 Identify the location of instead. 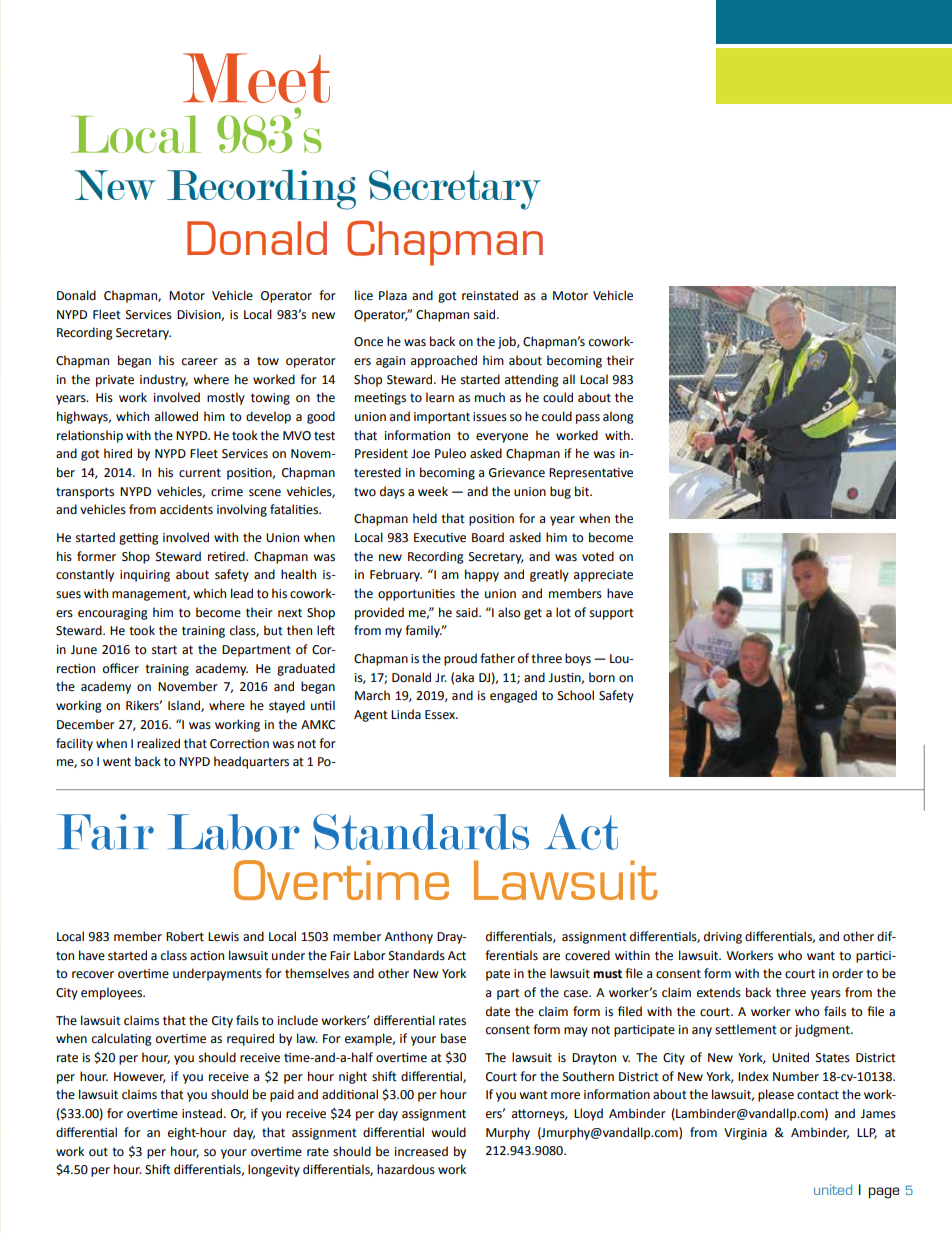
(203, 1113).
